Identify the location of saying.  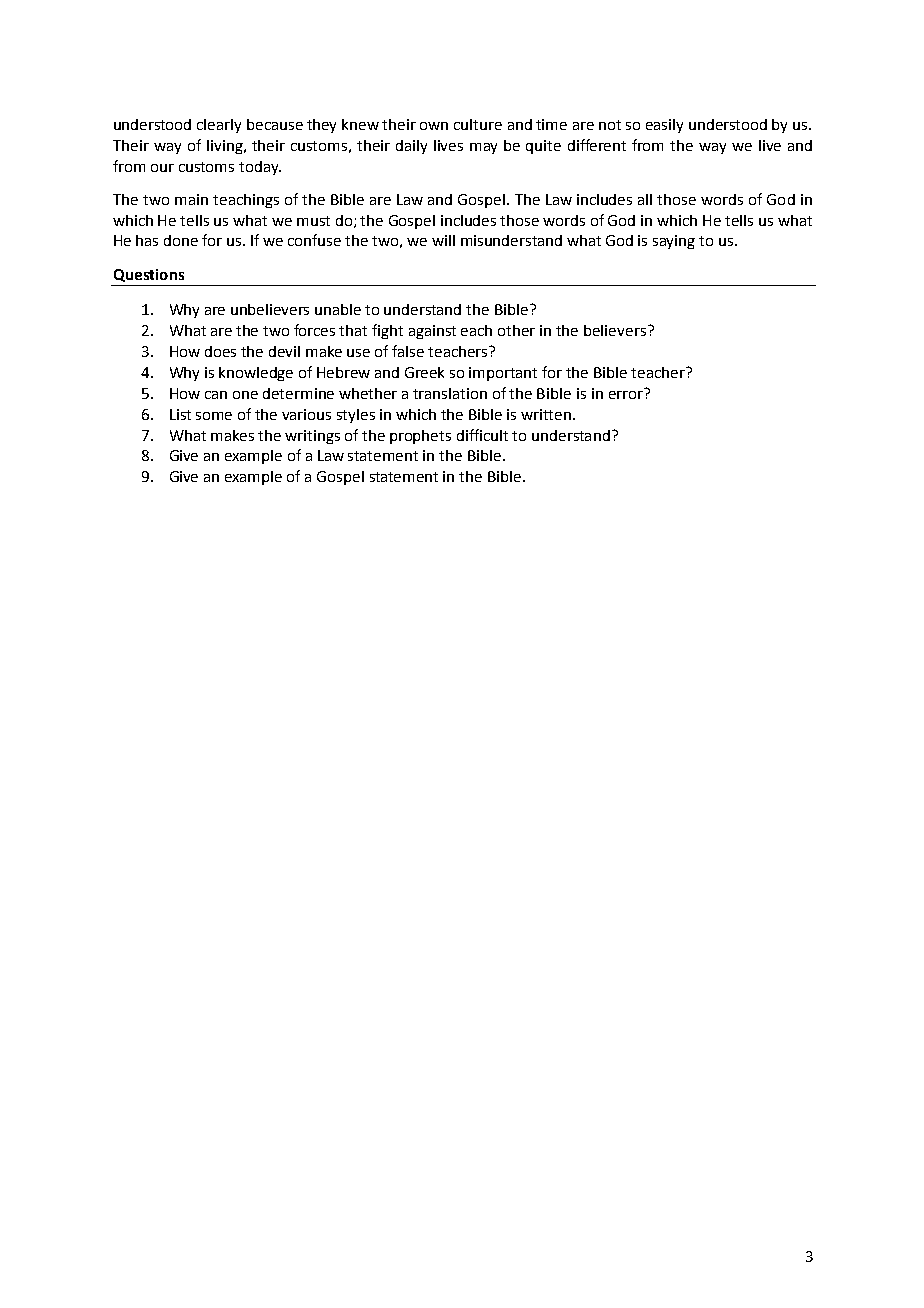
(674, 242).
